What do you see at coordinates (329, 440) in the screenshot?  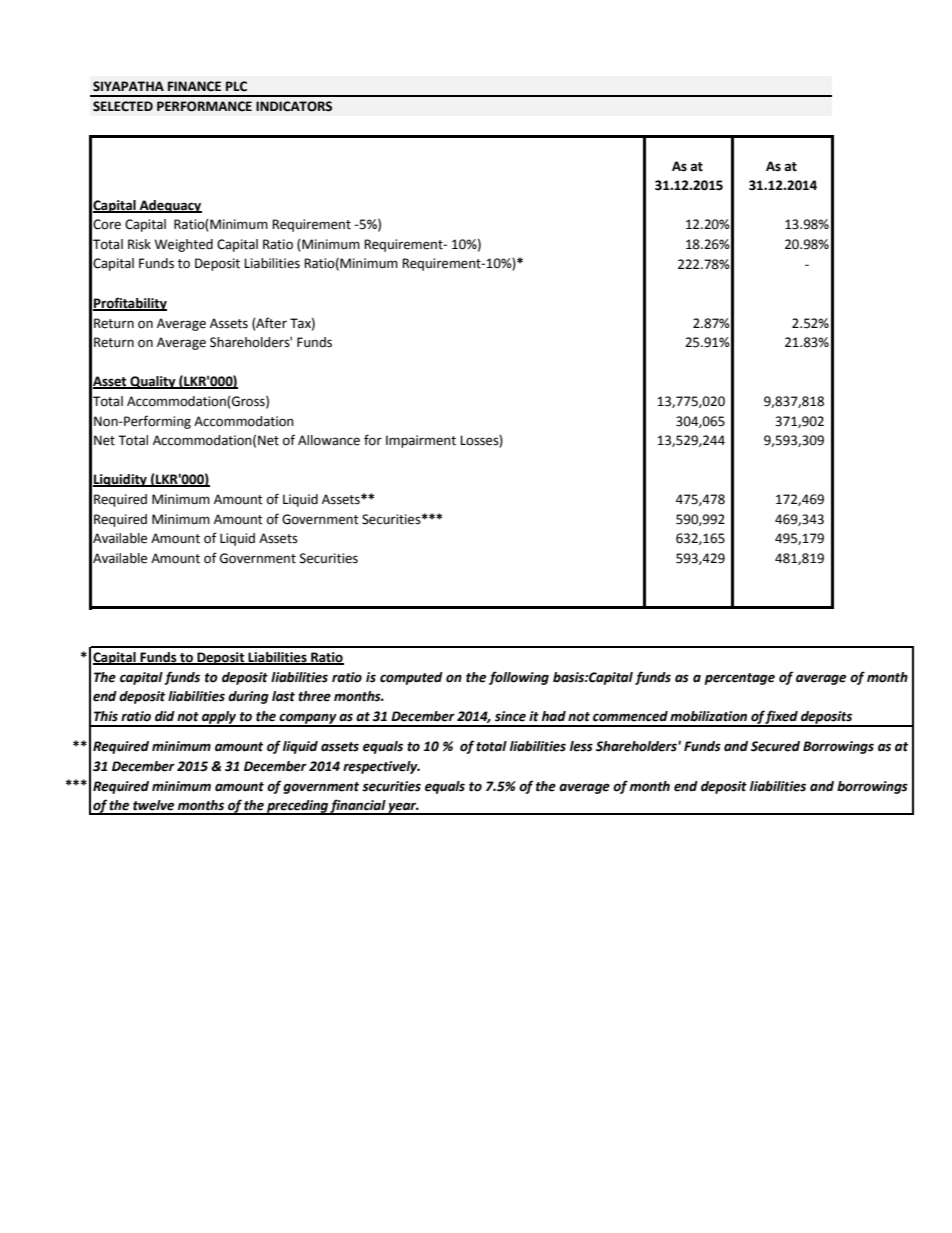 I see `Allowance` at bounding box center [329, 440].
